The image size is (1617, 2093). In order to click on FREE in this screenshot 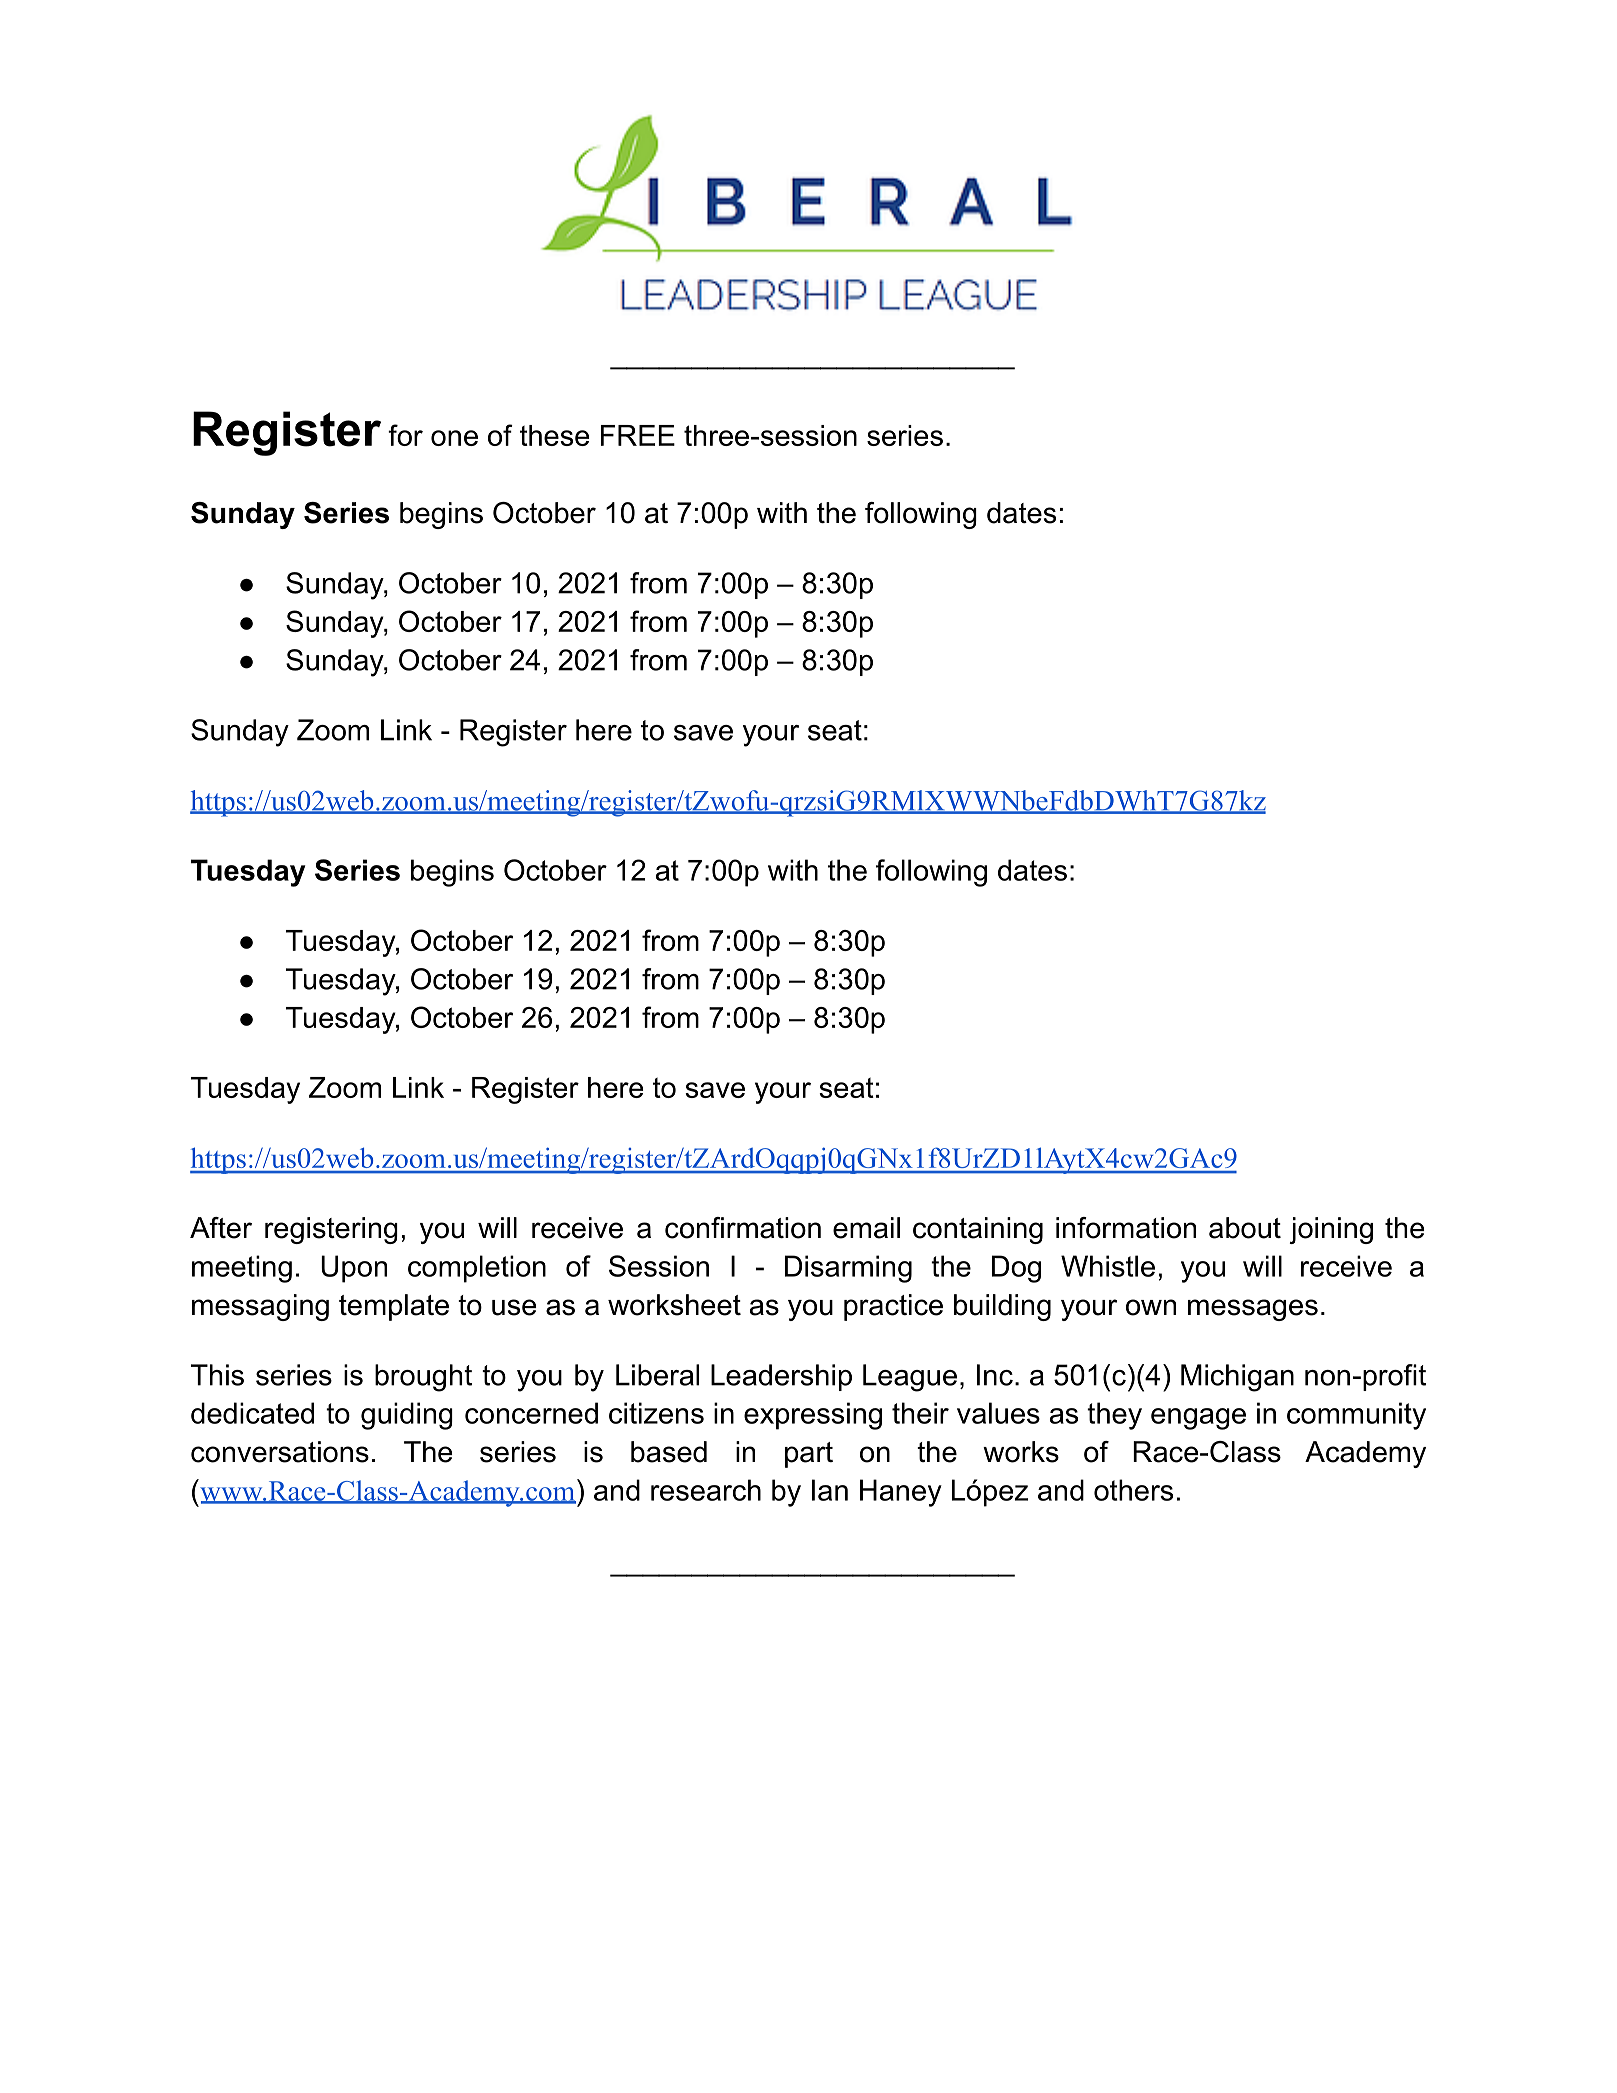, I will do `click(638, 435)`.
